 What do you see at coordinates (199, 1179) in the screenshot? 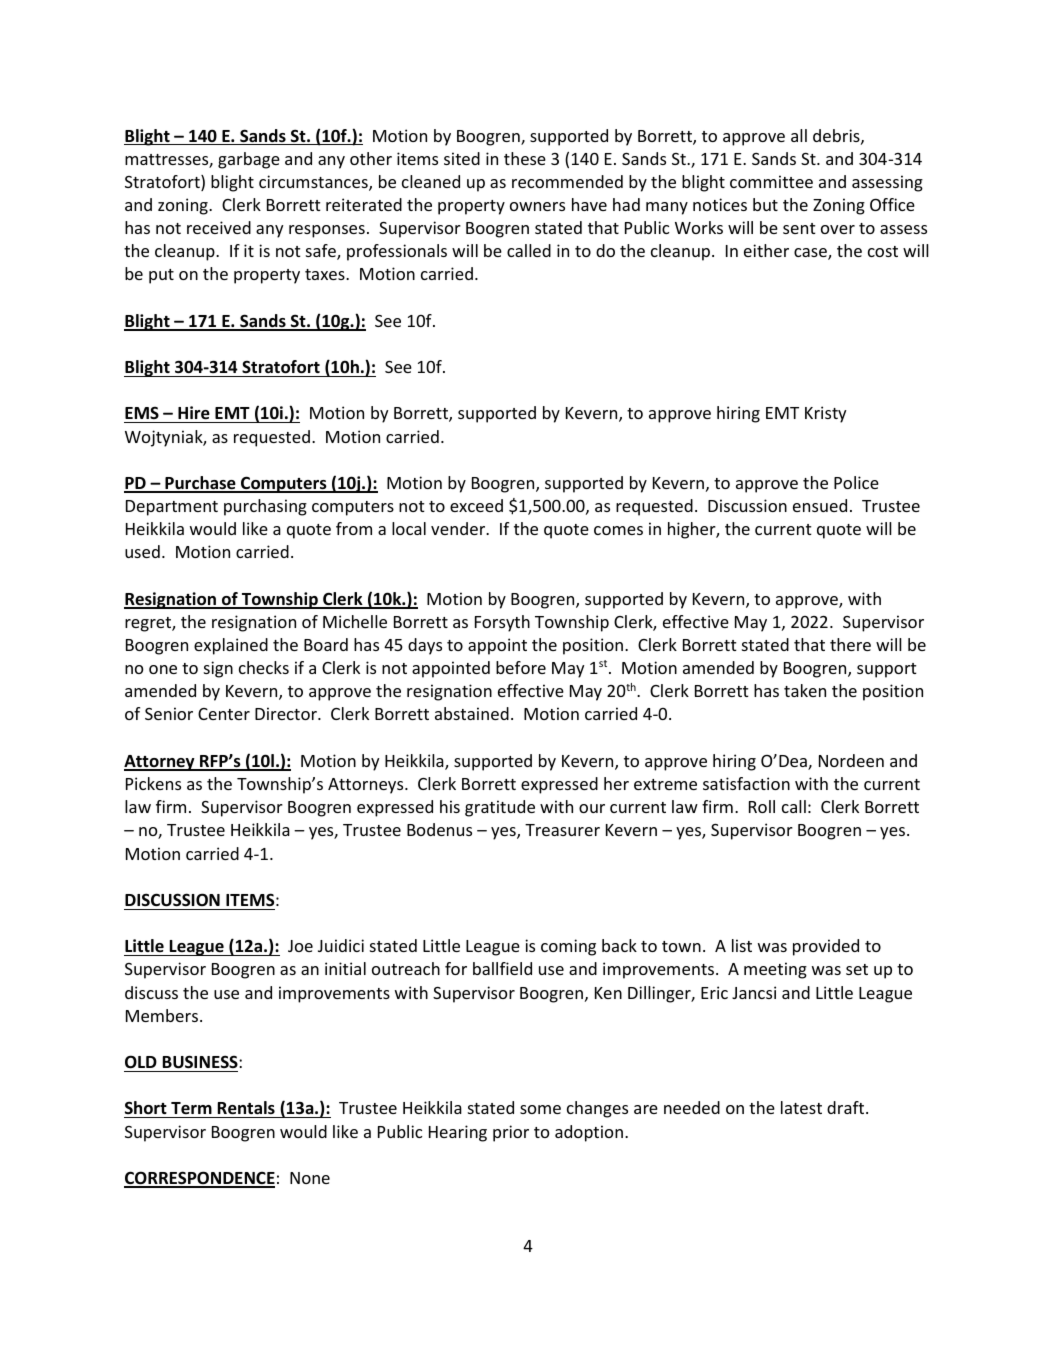
I see `CORRESPONDENCE` at bounding box center [199, 1179].
